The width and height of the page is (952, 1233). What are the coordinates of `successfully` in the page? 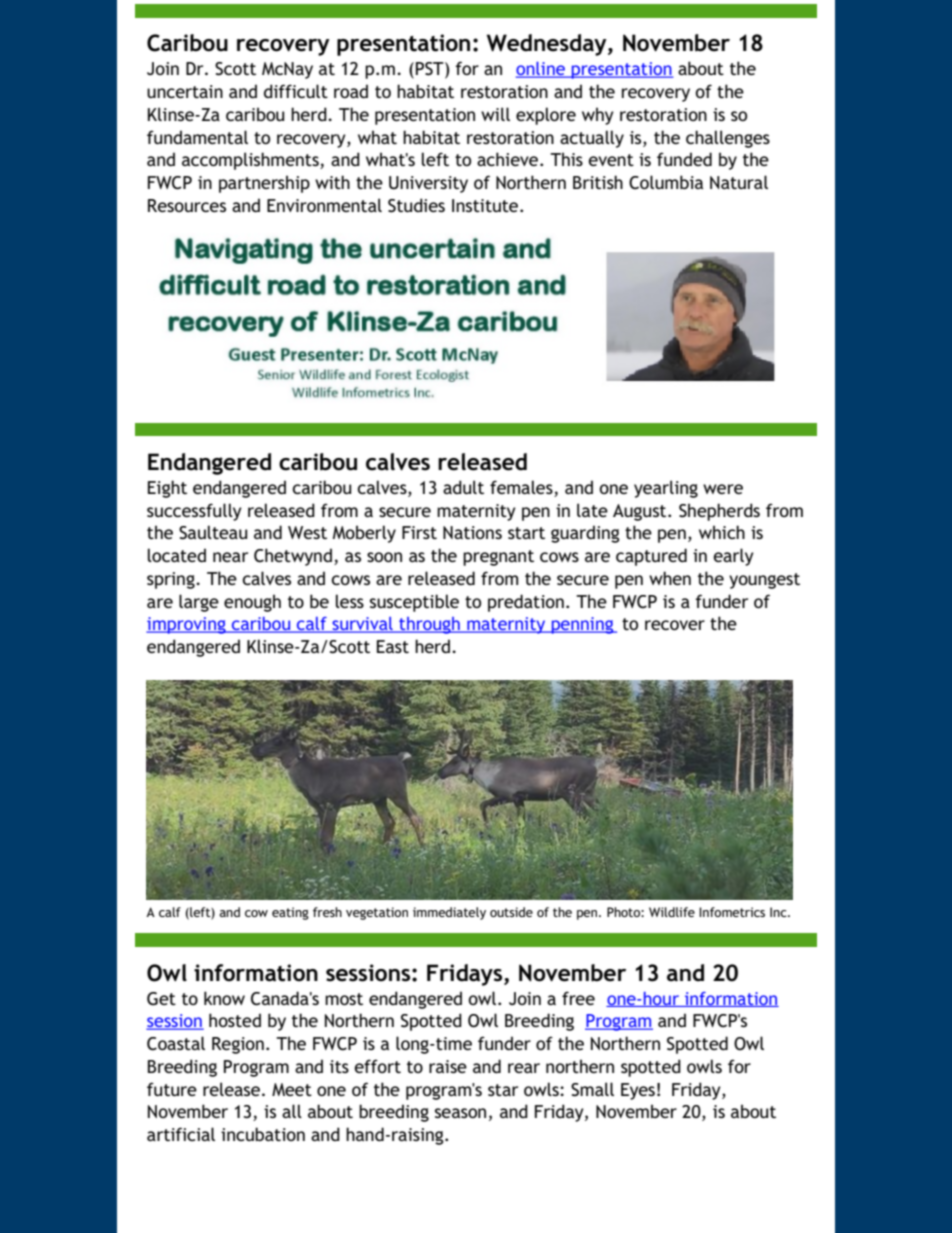 It's located at (194, 512).
